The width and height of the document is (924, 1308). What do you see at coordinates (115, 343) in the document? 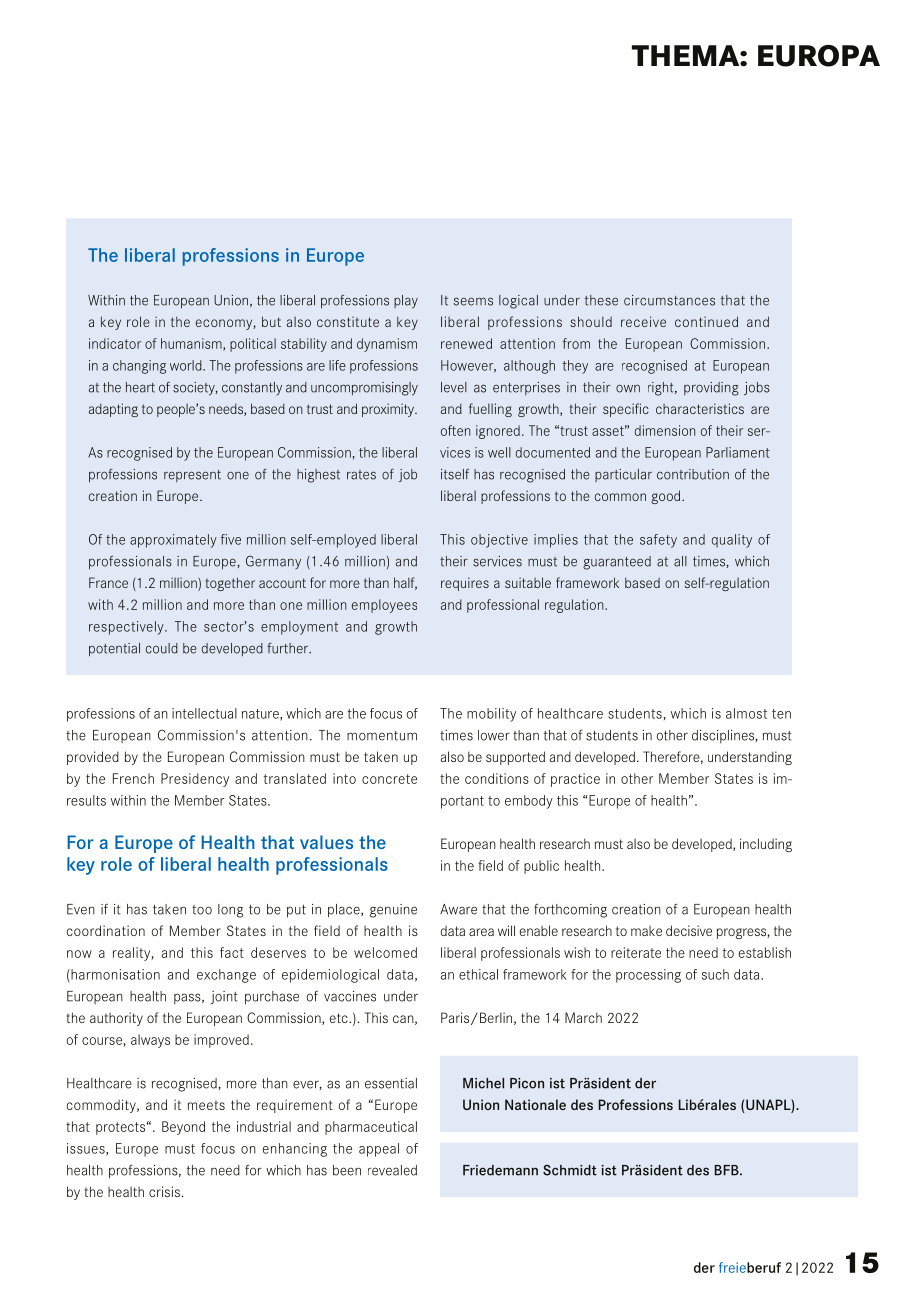
I see `indicator` at bounding box center [115, 343].
